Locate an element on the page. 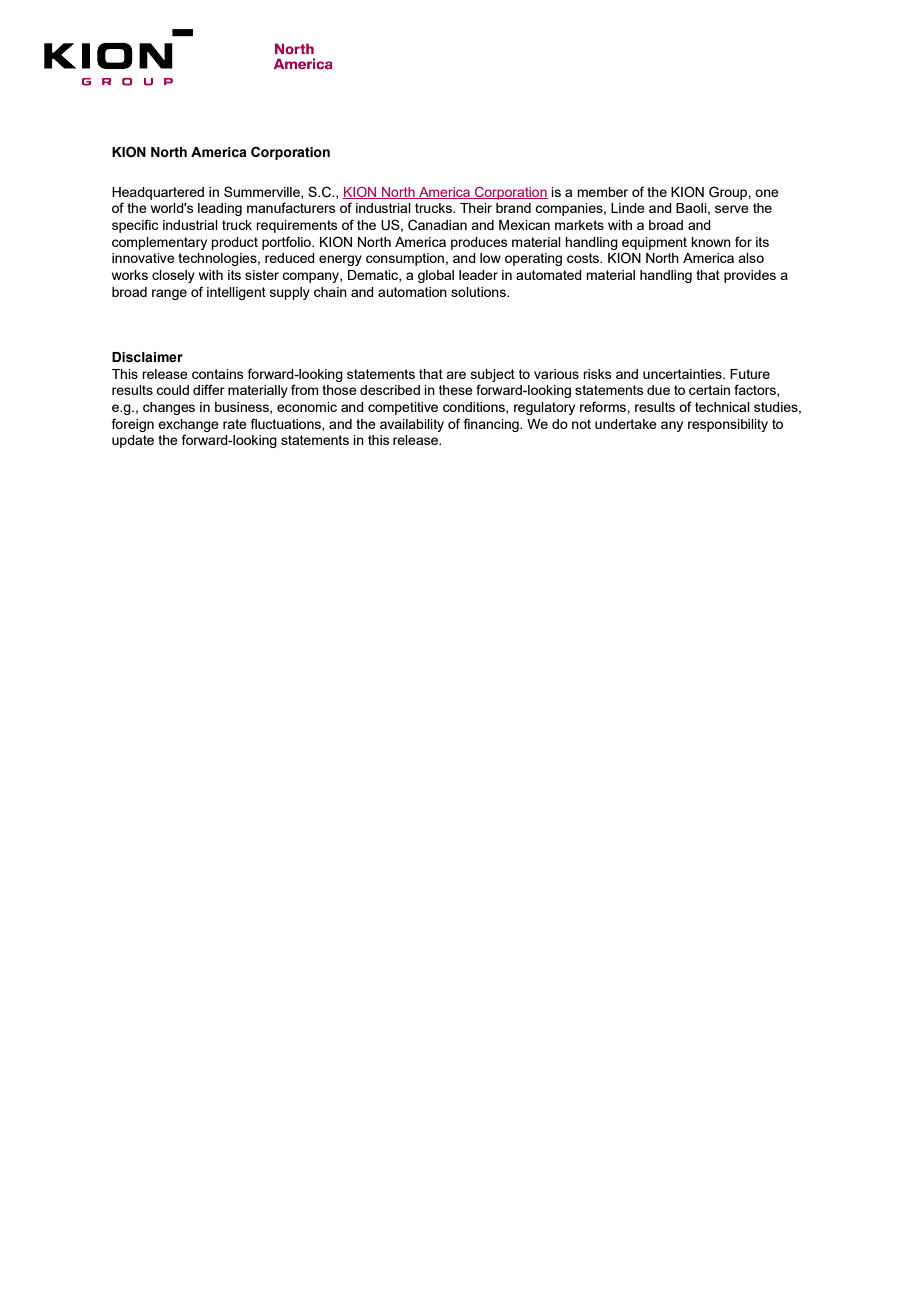 The height and width of the document is (1308, 924). serve is located at coordinates (732, 209).
